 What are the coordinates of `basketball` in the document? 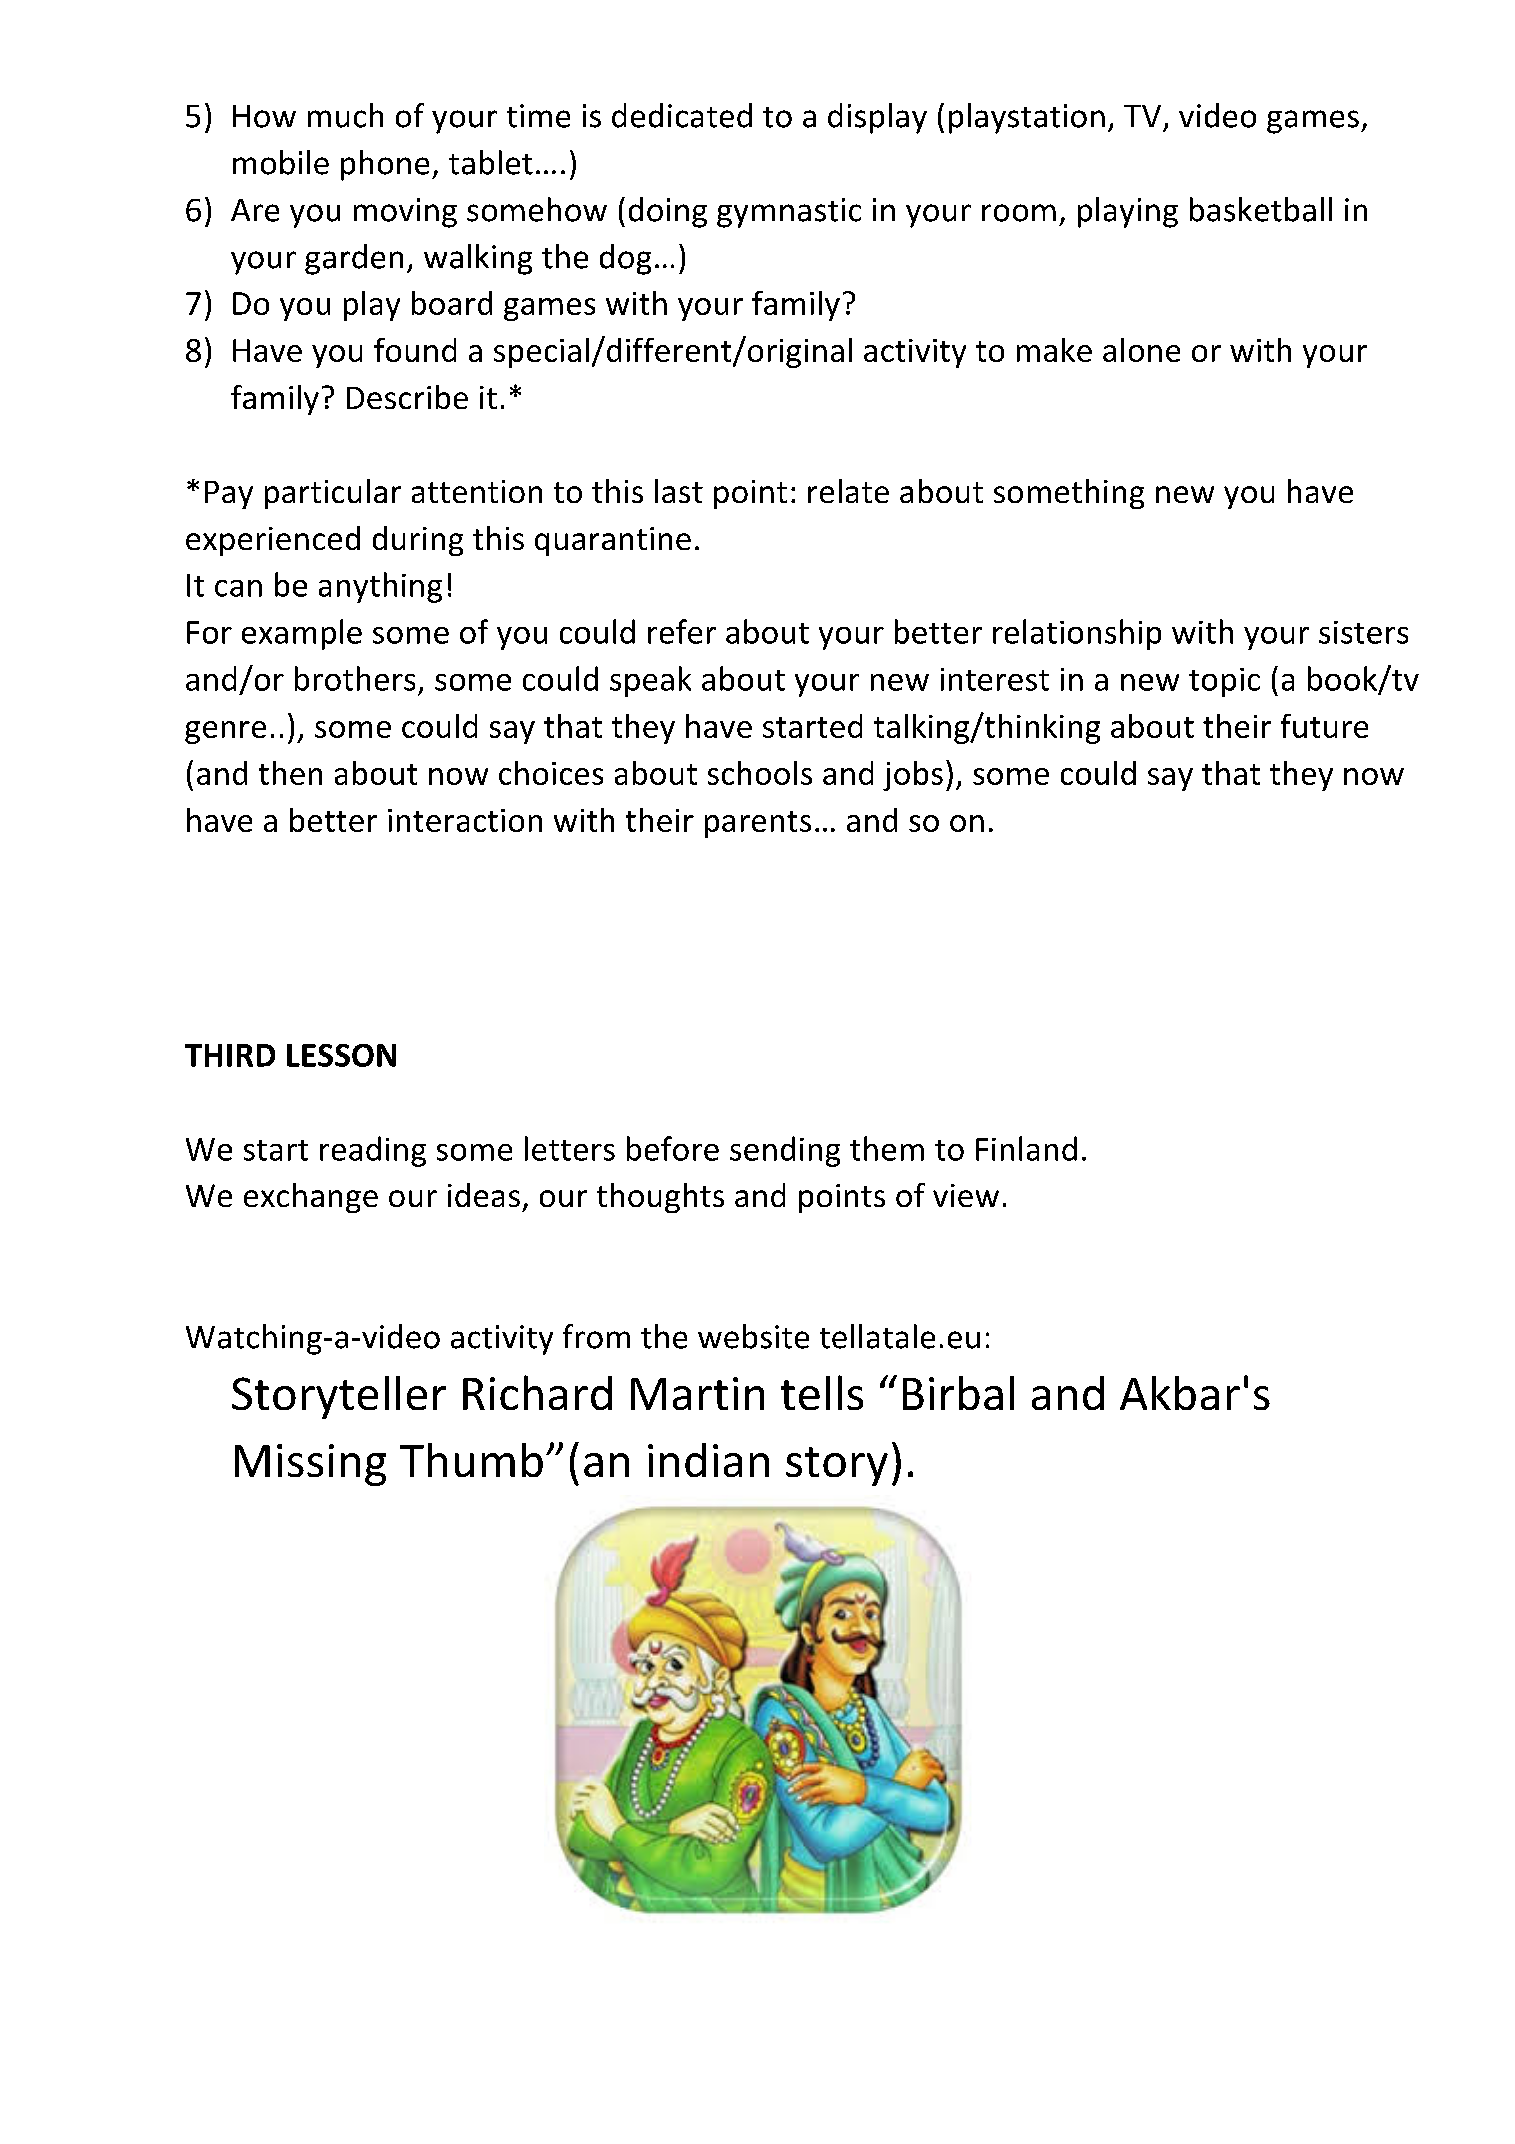 It's located at (1261, 209).
